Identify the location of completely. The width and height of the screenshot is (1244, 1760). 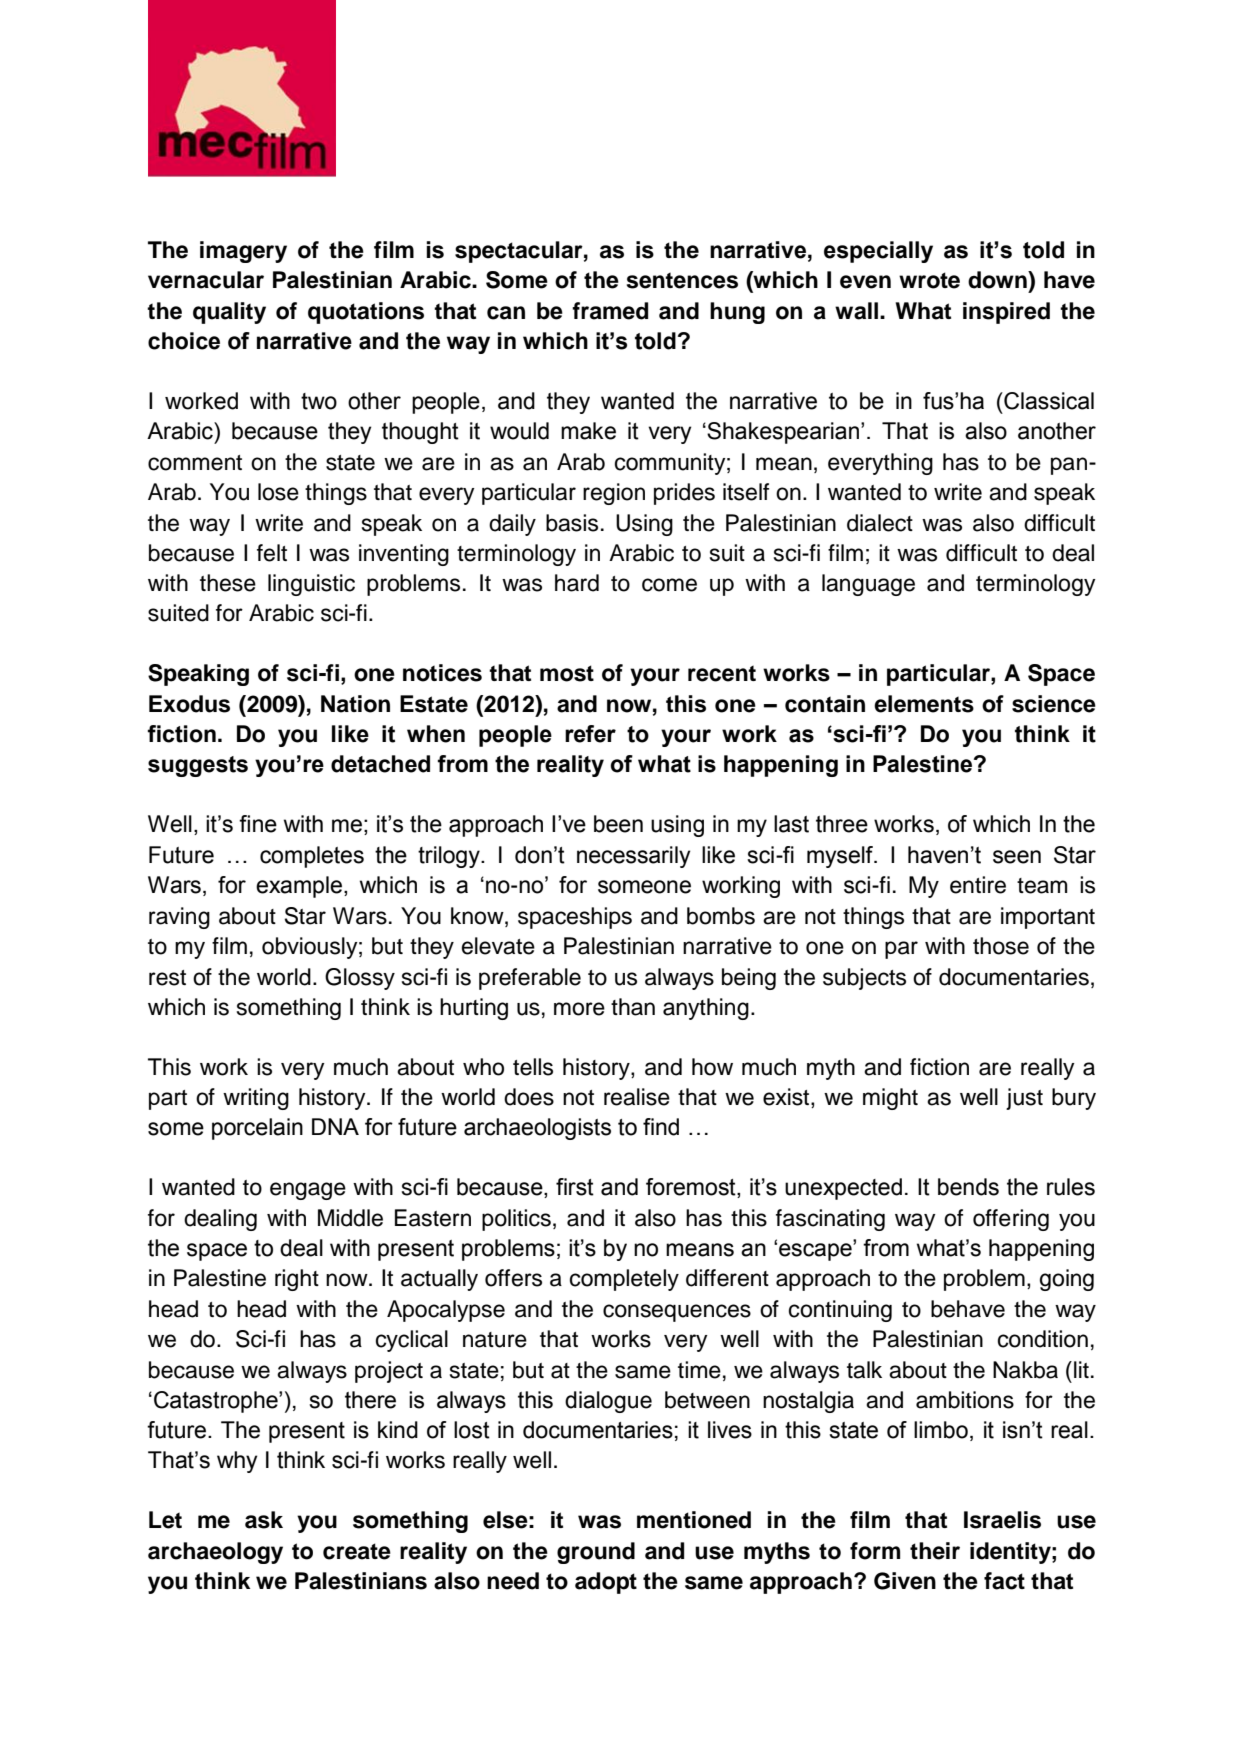
(624, 1280).
